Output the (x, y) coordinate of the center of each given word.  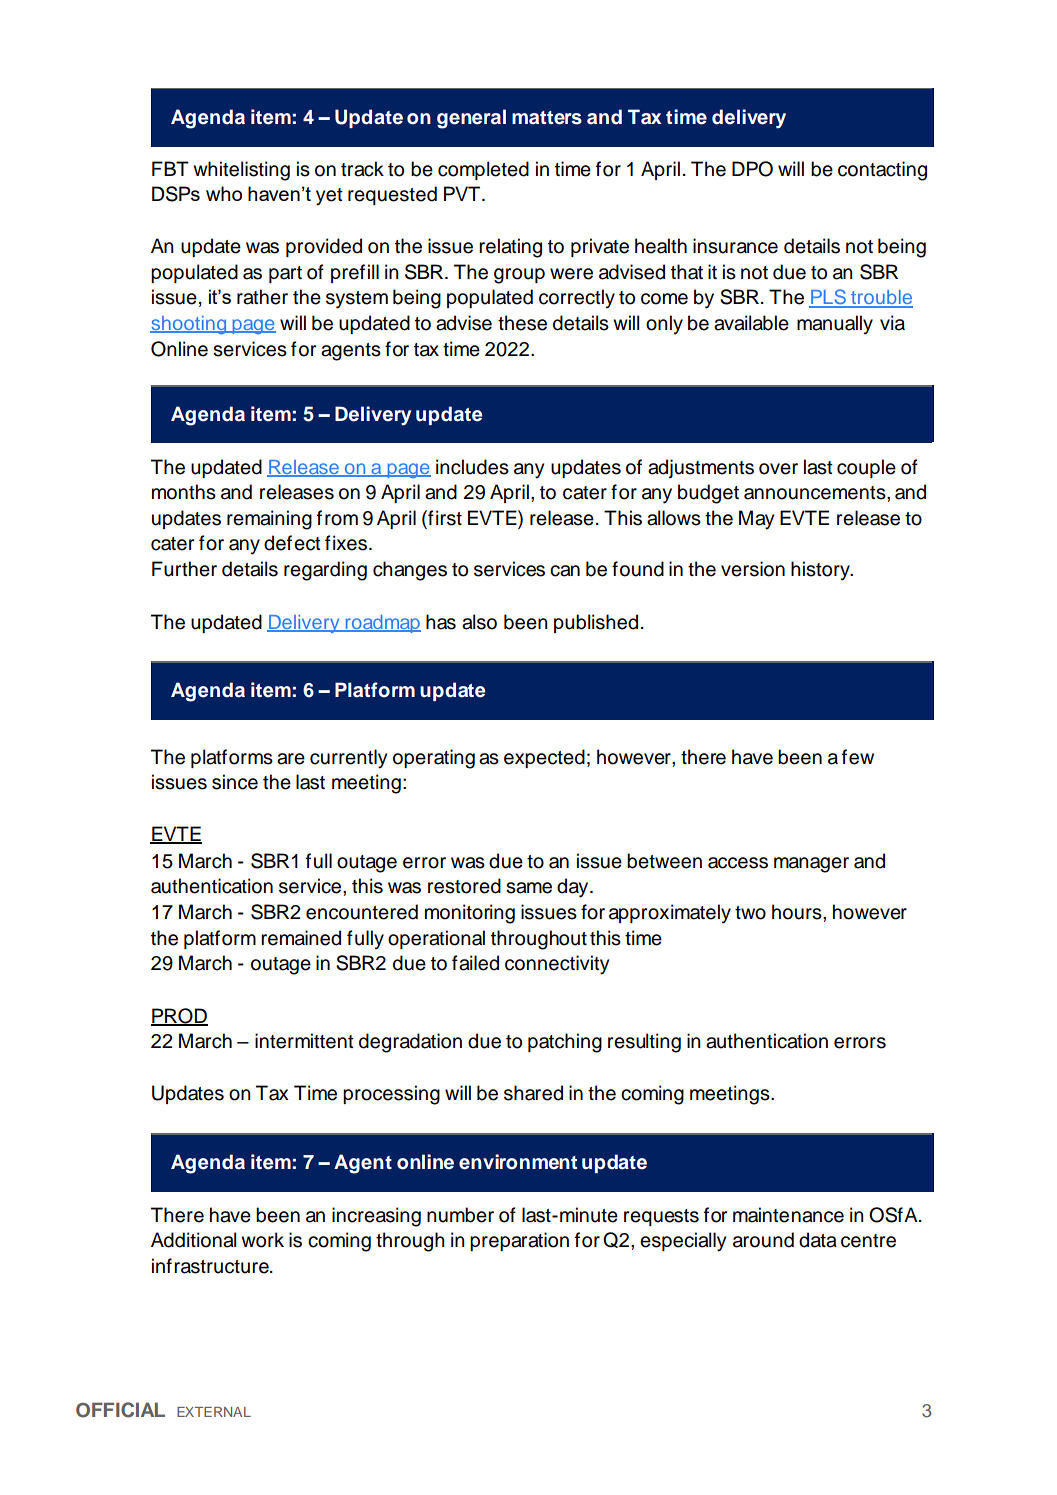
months (184, 492)
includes (472, 467)
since (235, 782)
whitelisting (241, 171)
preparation (519, 1241)
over (778, 469)
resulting (644, 1043)
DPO (752, 169)
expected (544, 758)
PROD (179, 1017)
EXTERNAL (214, 1412)
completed (483, 170)
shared (533, 1093)
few (858, 757)
